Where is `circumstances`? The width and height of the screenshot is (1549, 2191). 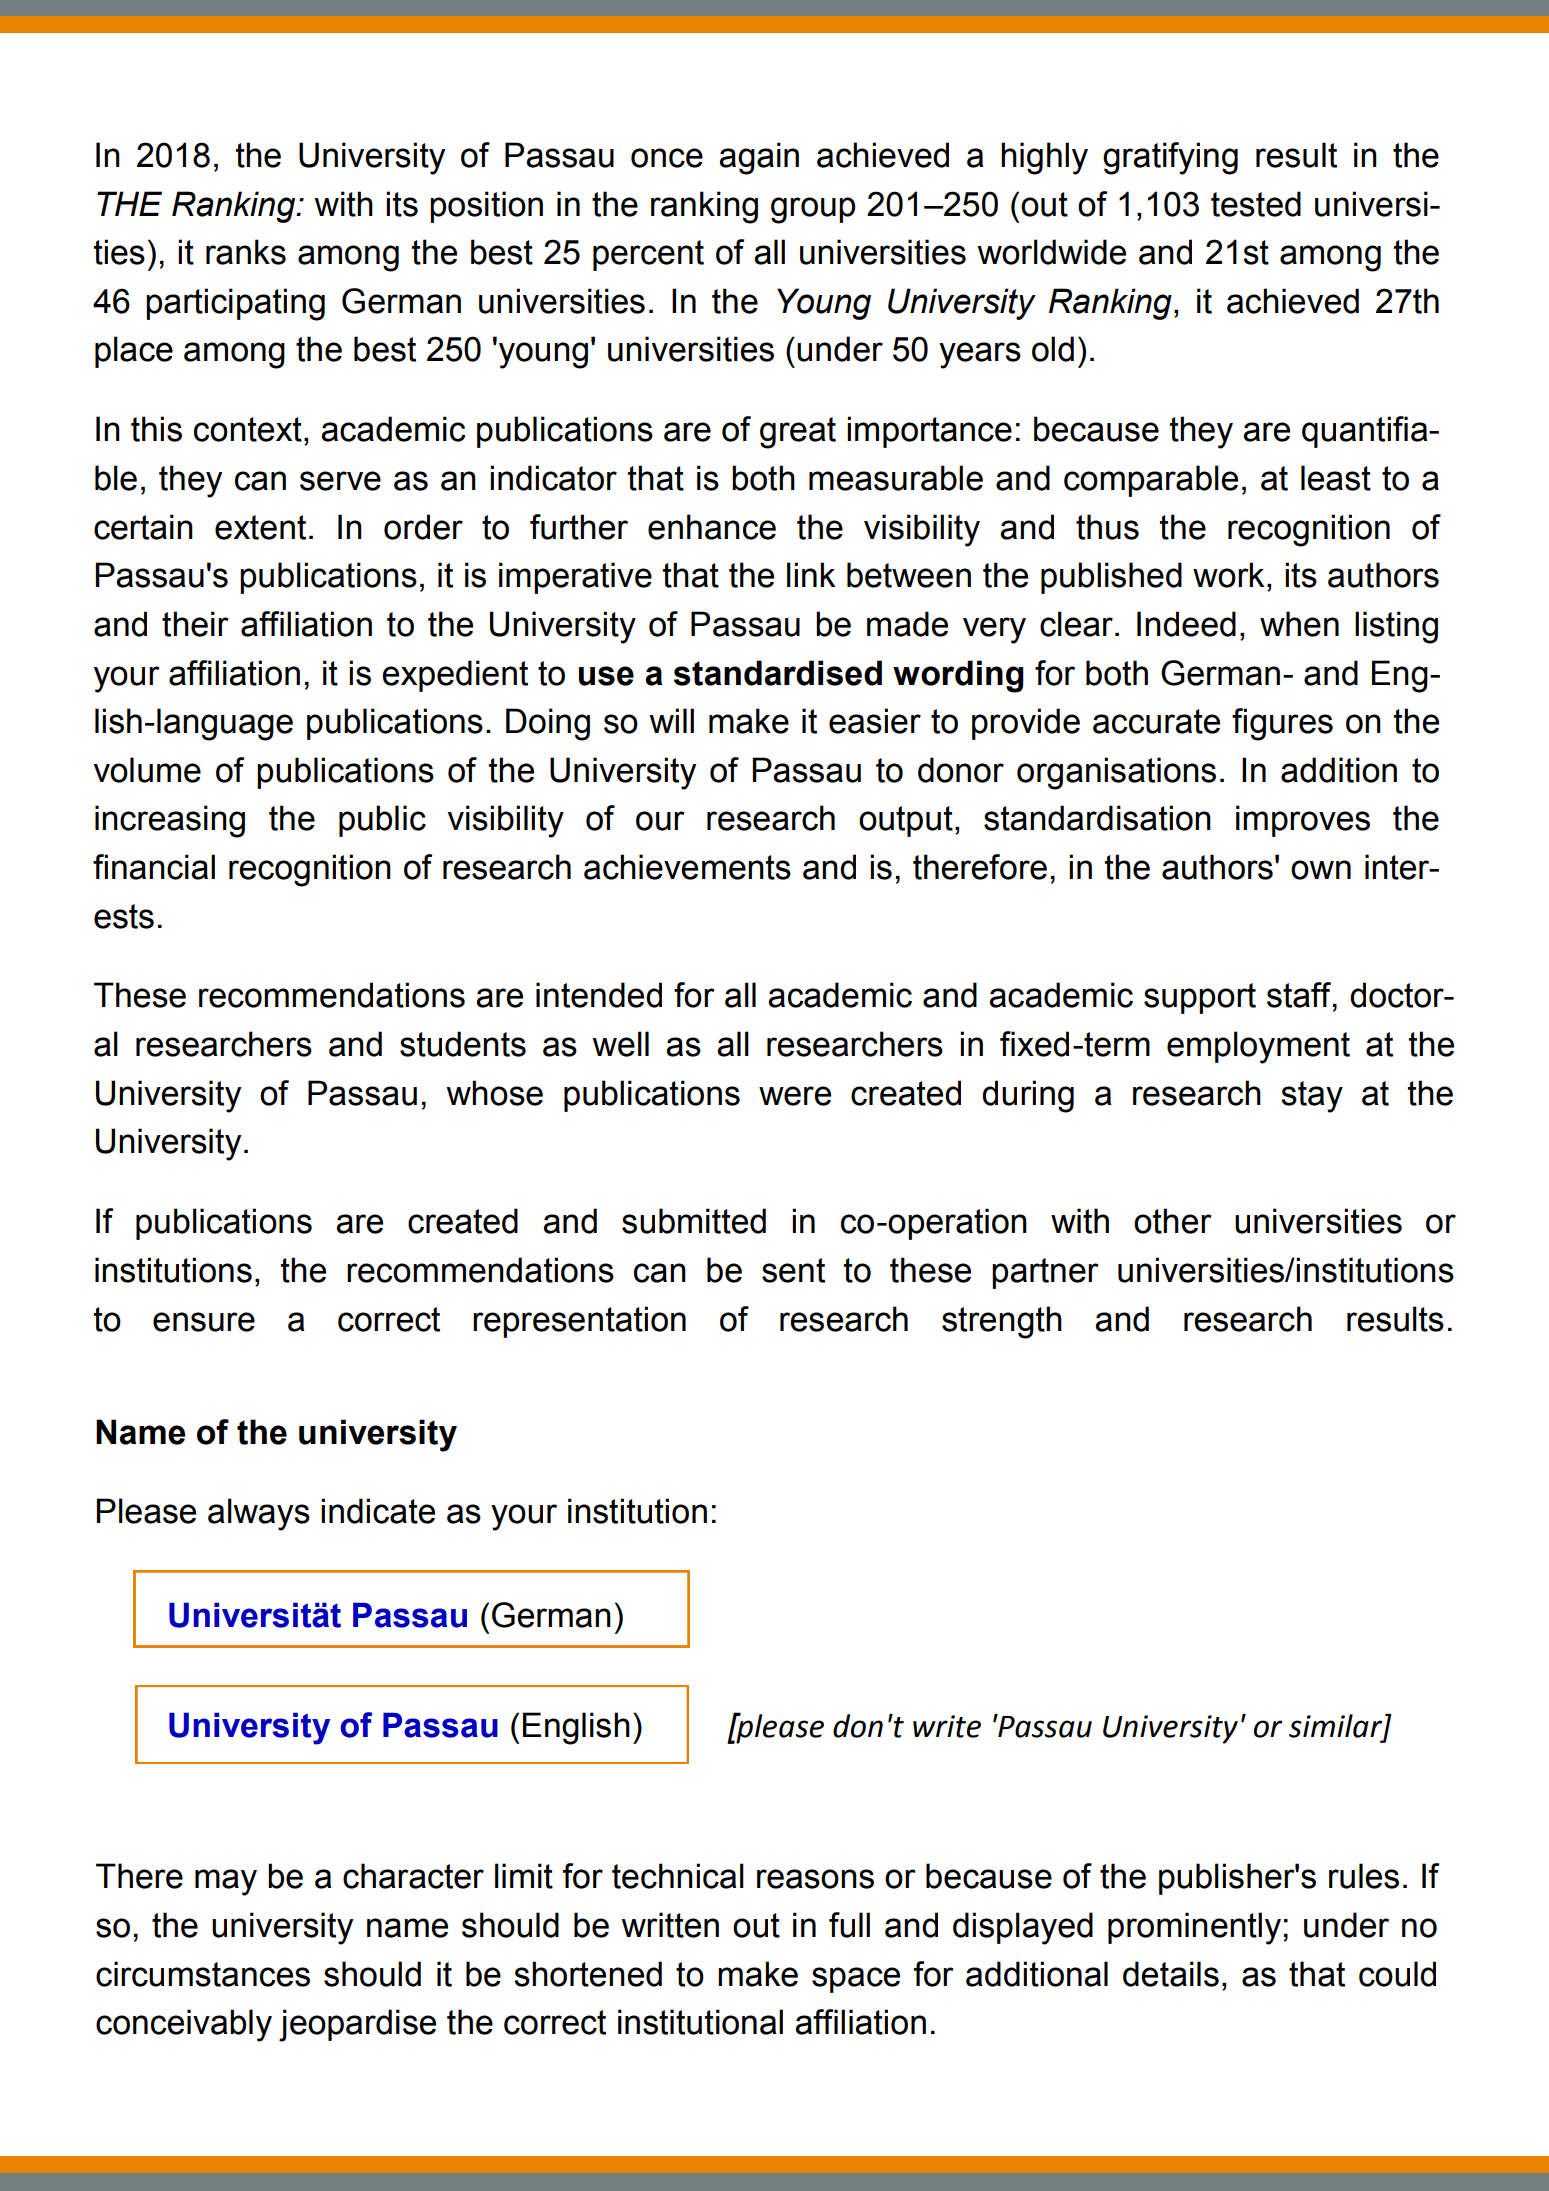 circumstances is located at coordinates (203, 1974).
